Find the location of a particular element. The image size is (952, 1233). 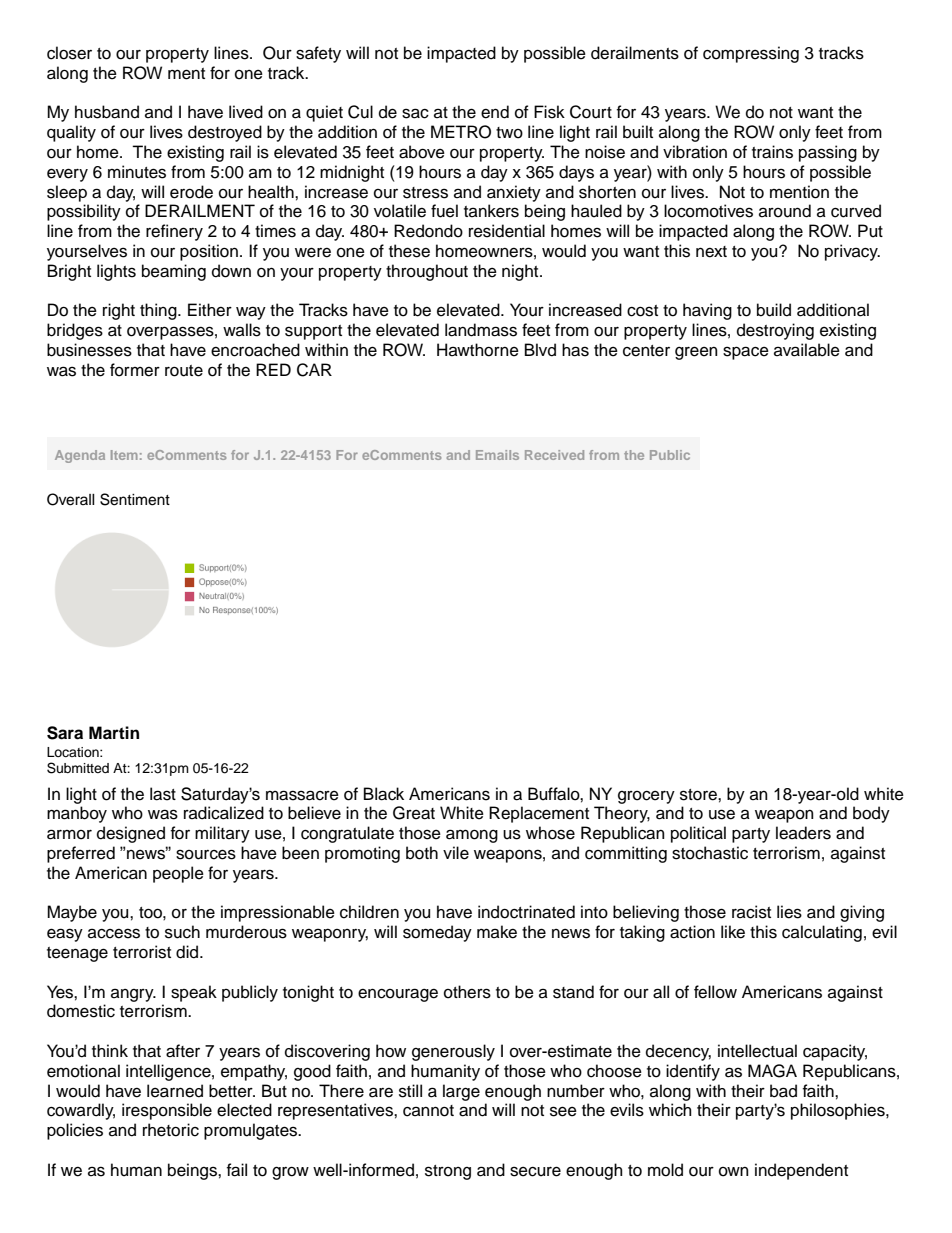

thing is located at coordinates (159, 311).
